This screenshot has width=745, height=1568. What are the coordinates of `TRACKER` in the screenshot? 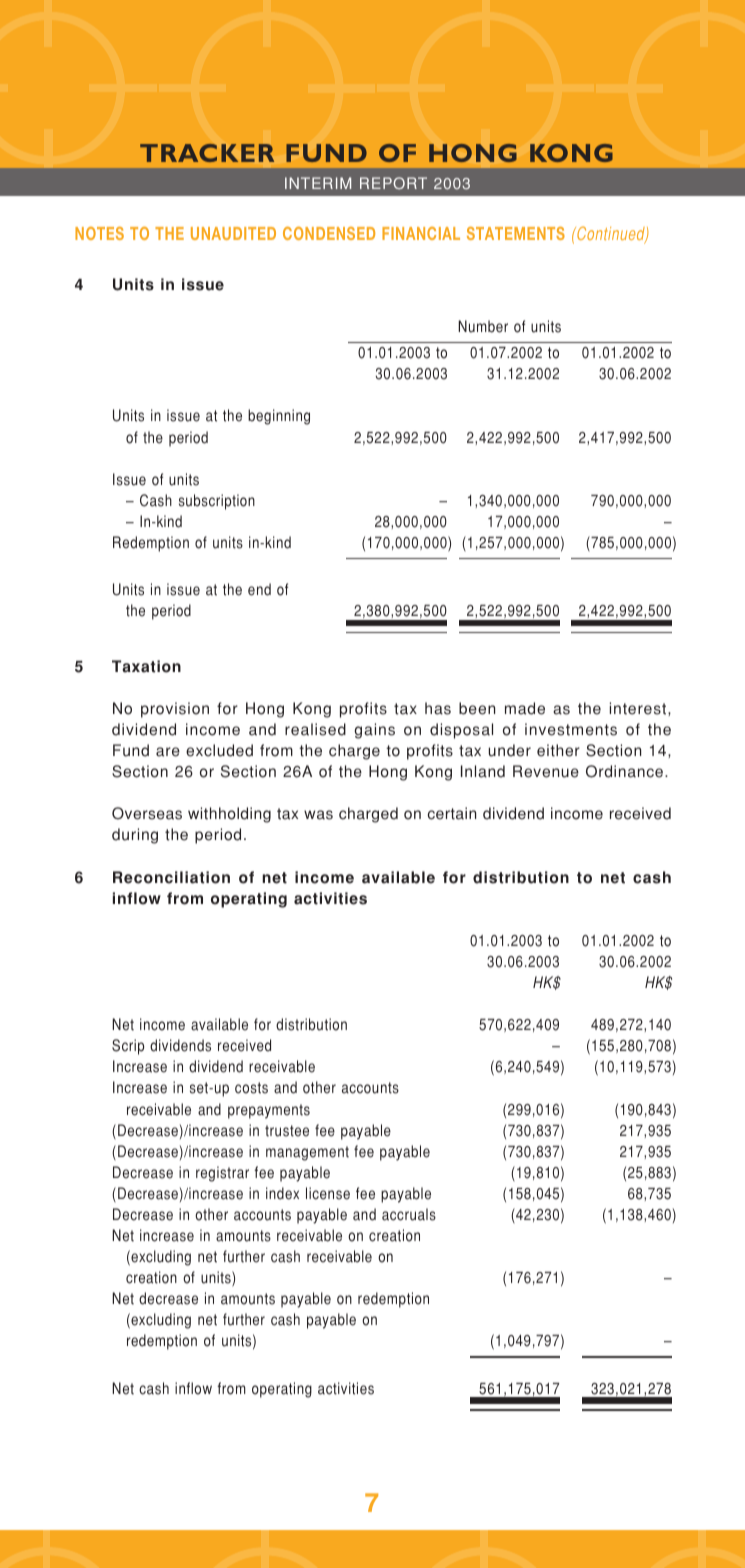 It's located at (207, 153).
